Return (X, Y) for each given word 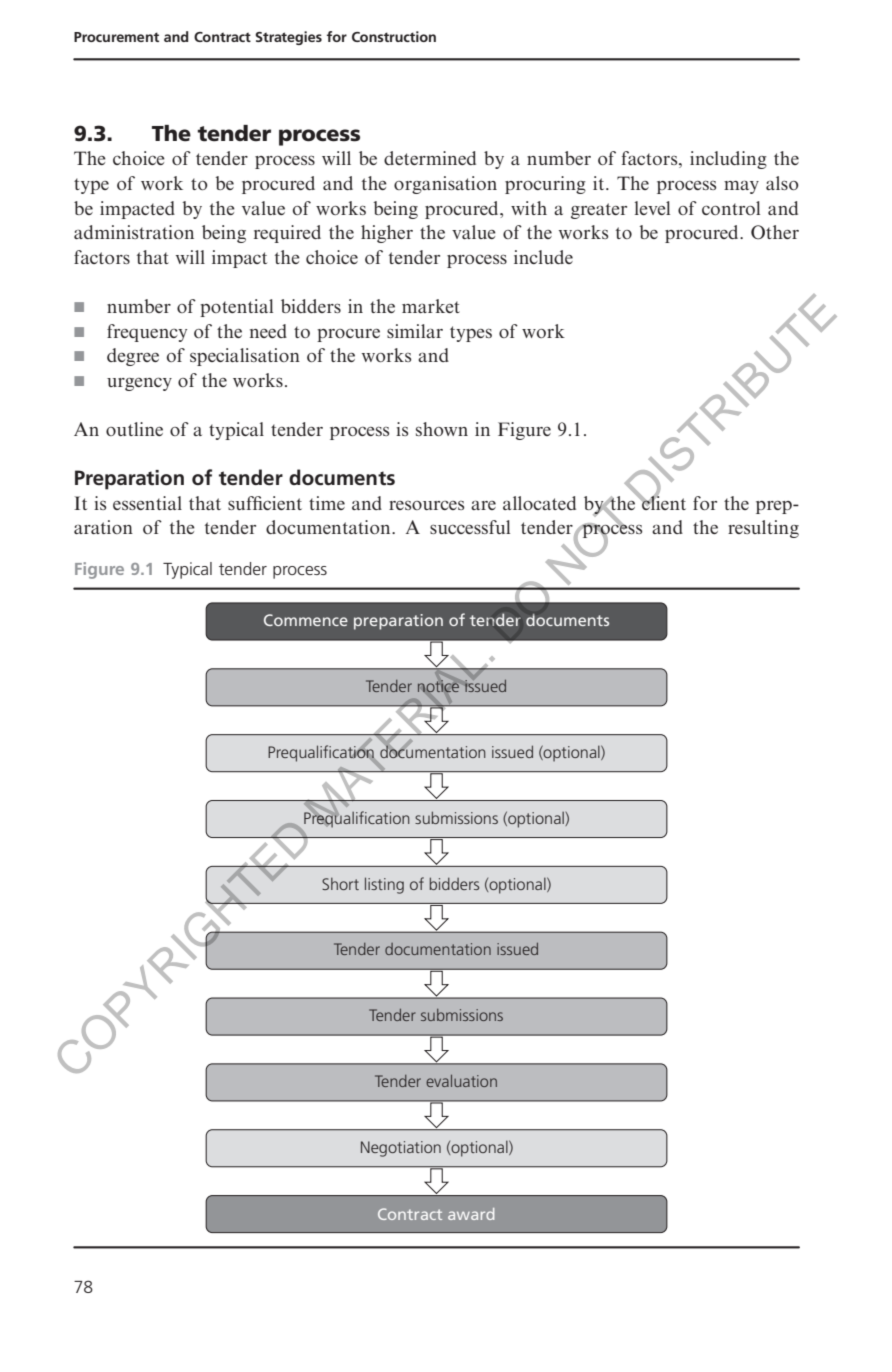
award (471, 1214)
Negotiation (401, 1149)
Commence (306, 620)
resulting (763, 529)
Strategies (288, 38)
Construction (394, 36)
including (728, 160)
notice (438, 686)
